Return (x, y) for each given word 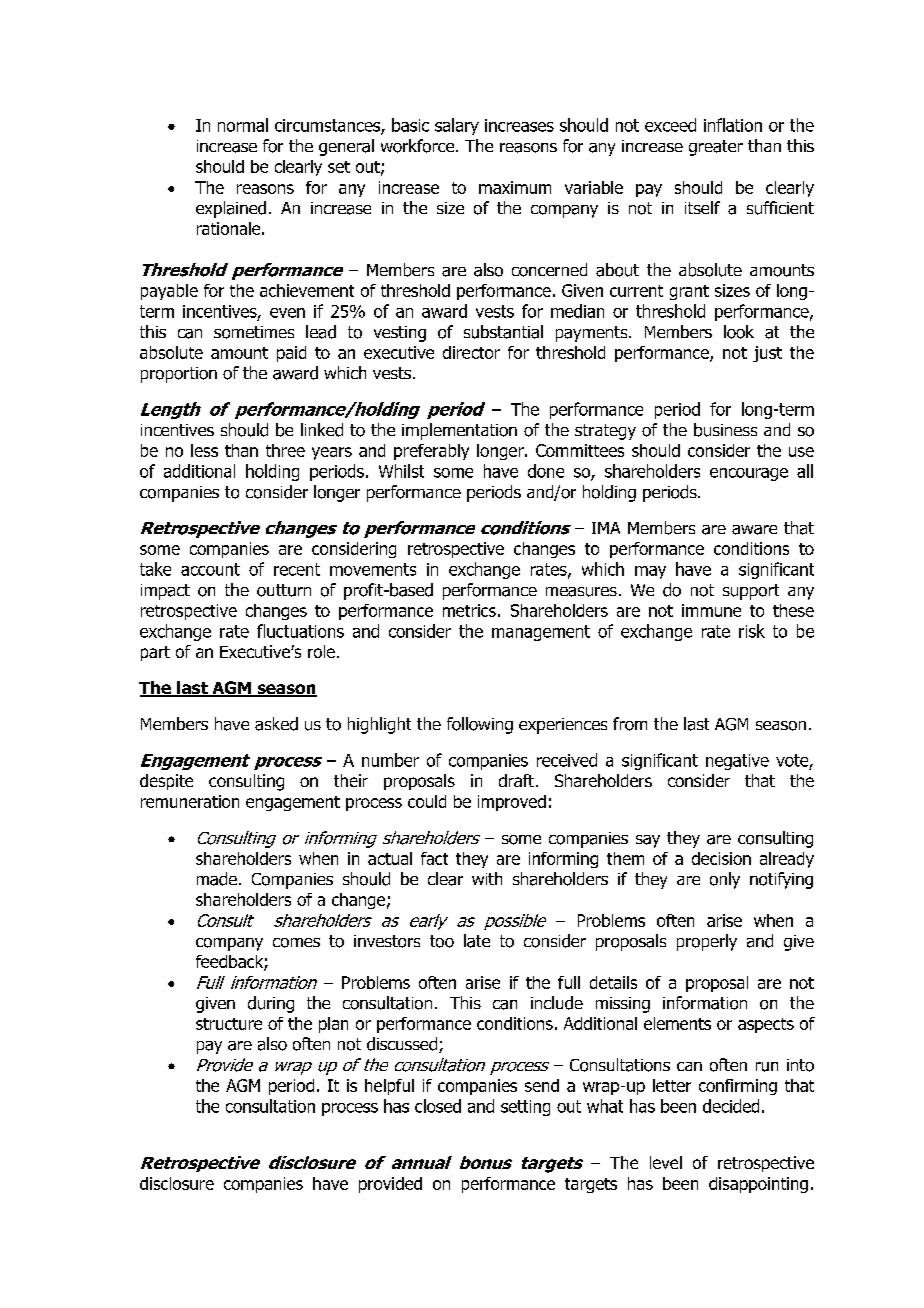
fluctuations (300, 631)
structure (229, 1024)
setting (525, 1108)
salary (457, 126)
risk (752, 631)
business (725, 430)
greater (716, 148)
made (217, 879)
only (725, 880)
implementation (459, 431)
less (204, 450)
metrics (469, 610)
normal (243, 125)
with (487, 878)
